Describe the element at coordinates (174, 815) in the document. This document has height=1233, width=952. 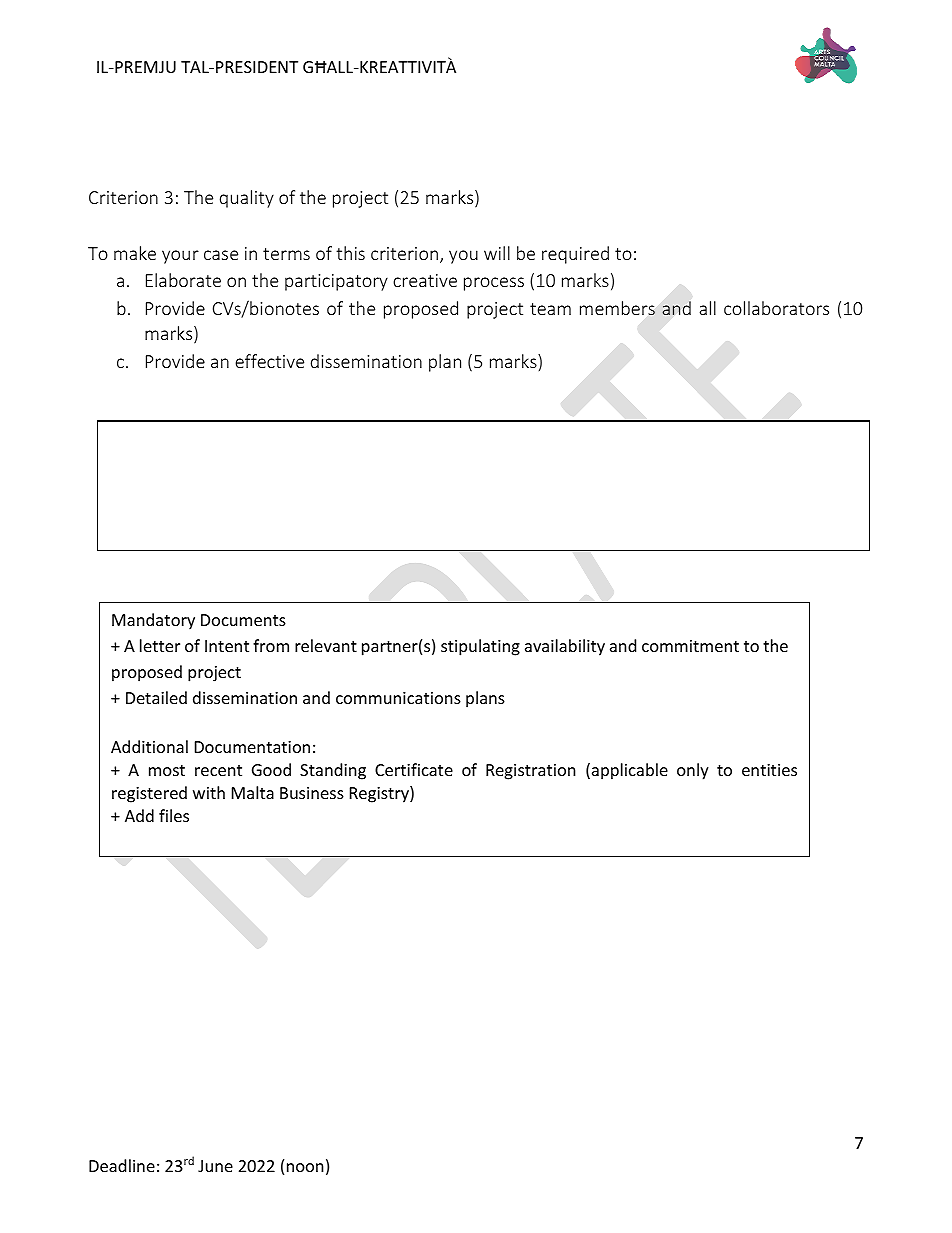
I see `files` at that location.
